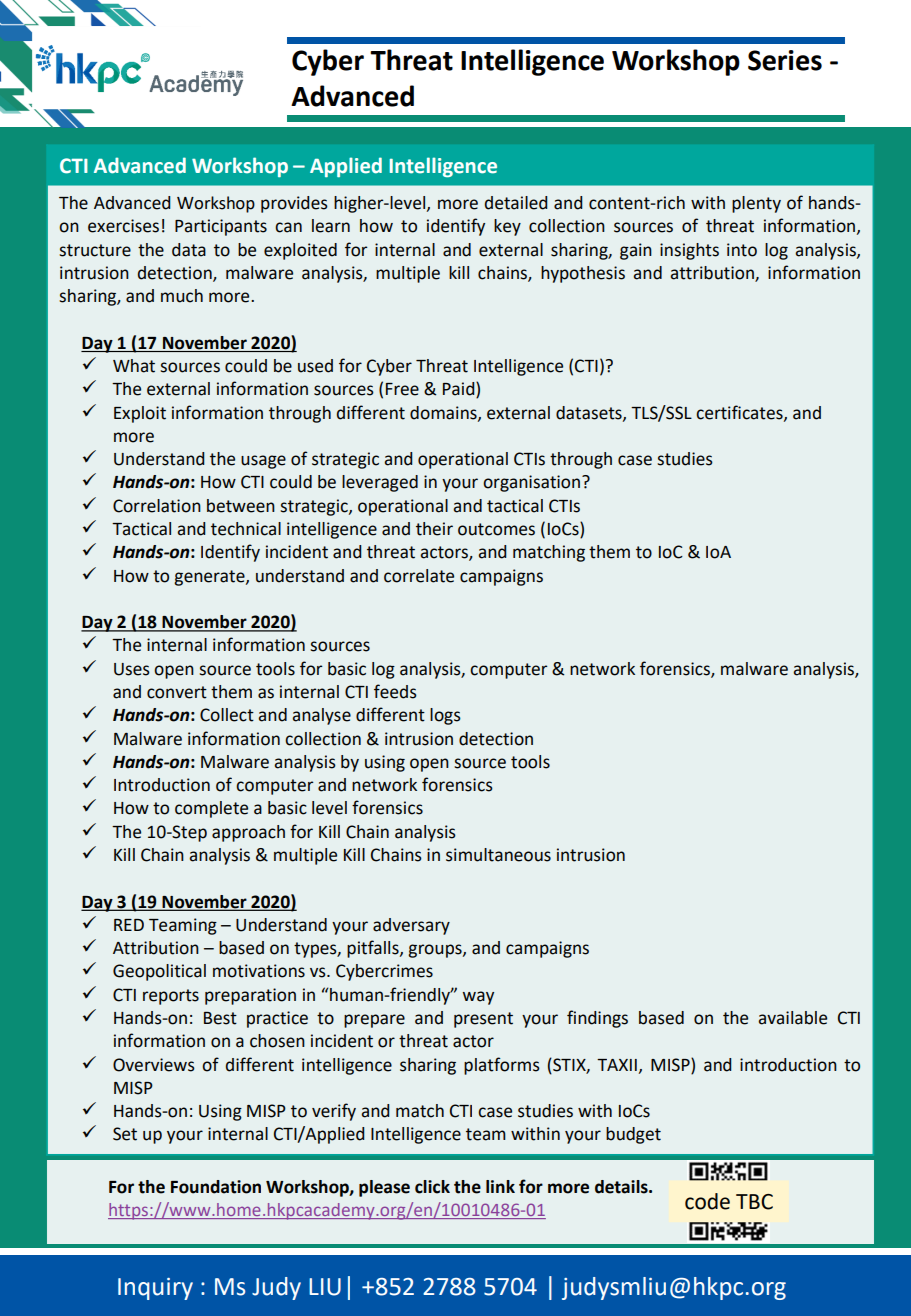 The height and width of the image is (1316, 911). What do you see at coordinates (155, 1289) in the image?
I see `Inquiry` at bounding box center [155, 1289].
